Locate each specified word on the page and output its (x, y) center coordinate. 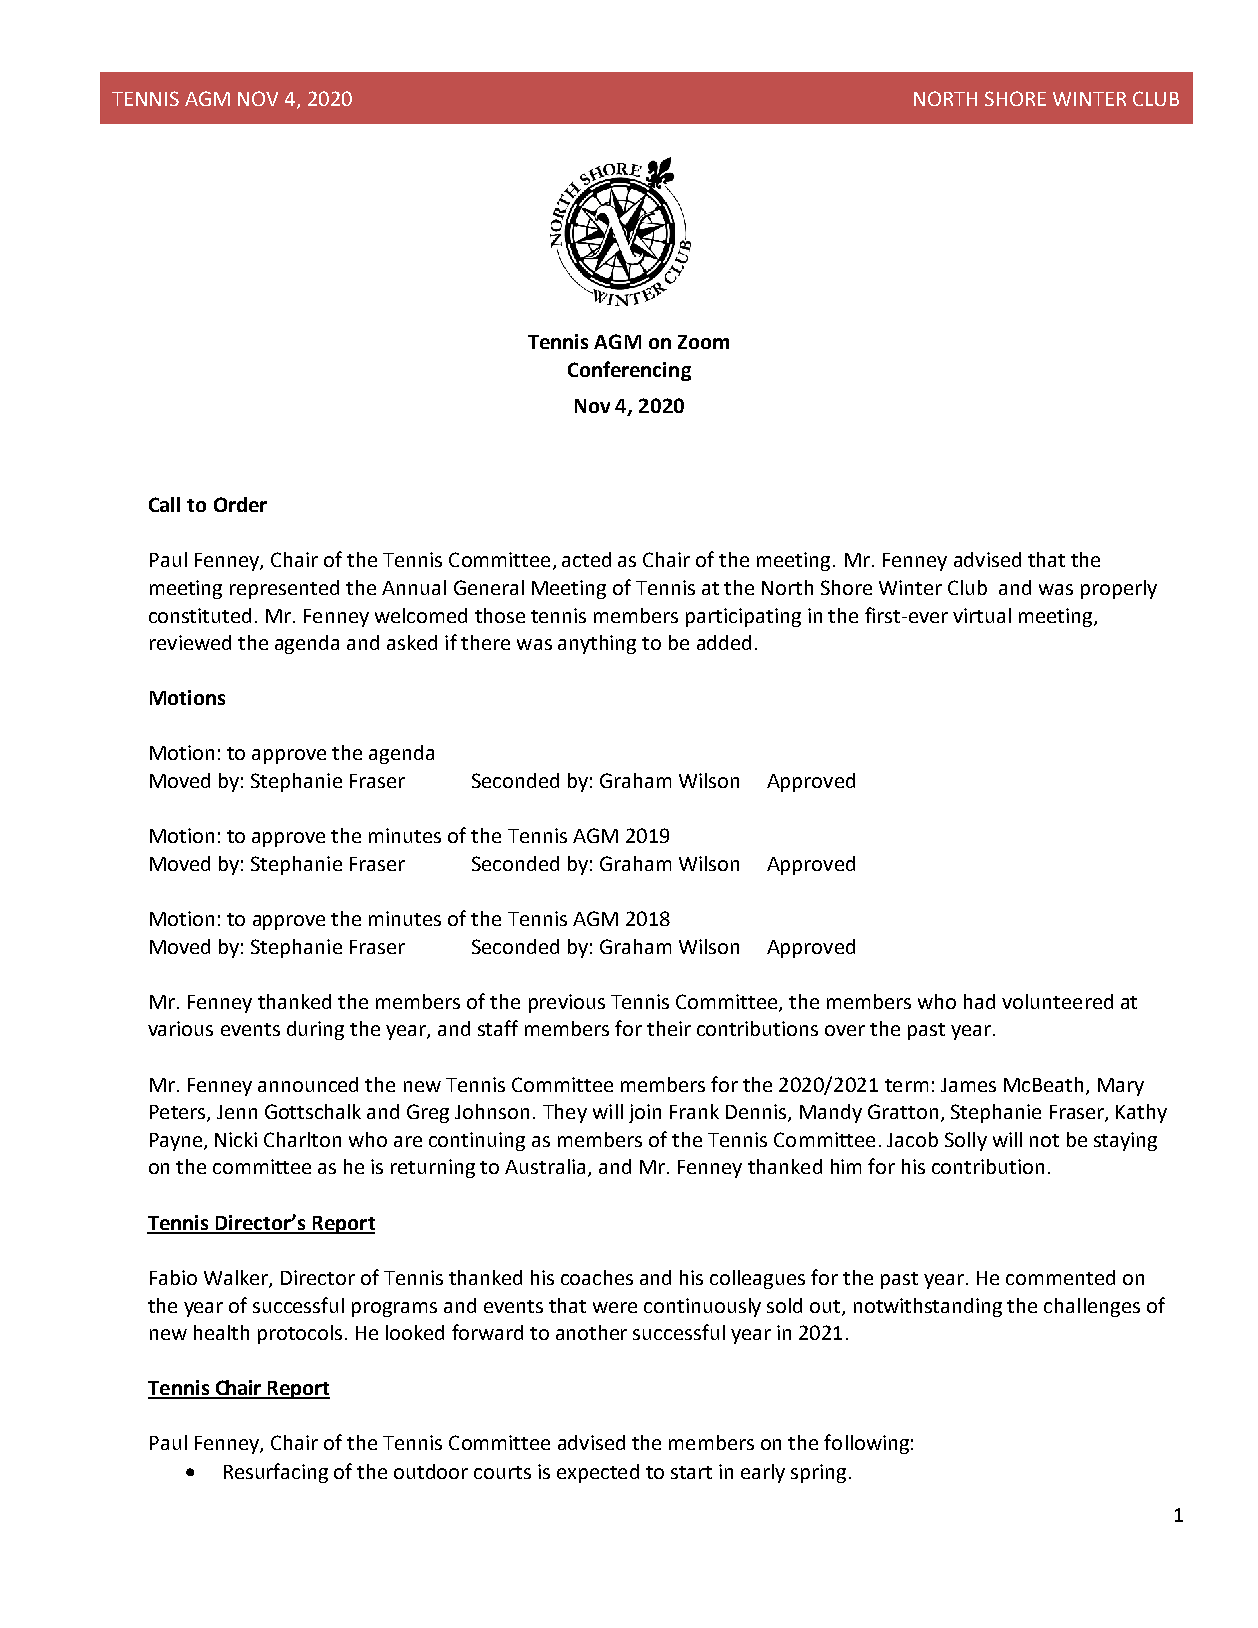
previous (567, 1003)
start (691, 1472)
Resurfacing (276, 1473)
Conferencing (629, 371)
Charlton (302, 1139)
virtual (982, 615)
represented (284, 589)
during (315, 1030)
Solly (966, 1141)
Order (240, 504)
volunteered (1057, 1001)
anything (597, 644)
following (866, 1444)
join (645, 1113)
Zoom (703, 342)
